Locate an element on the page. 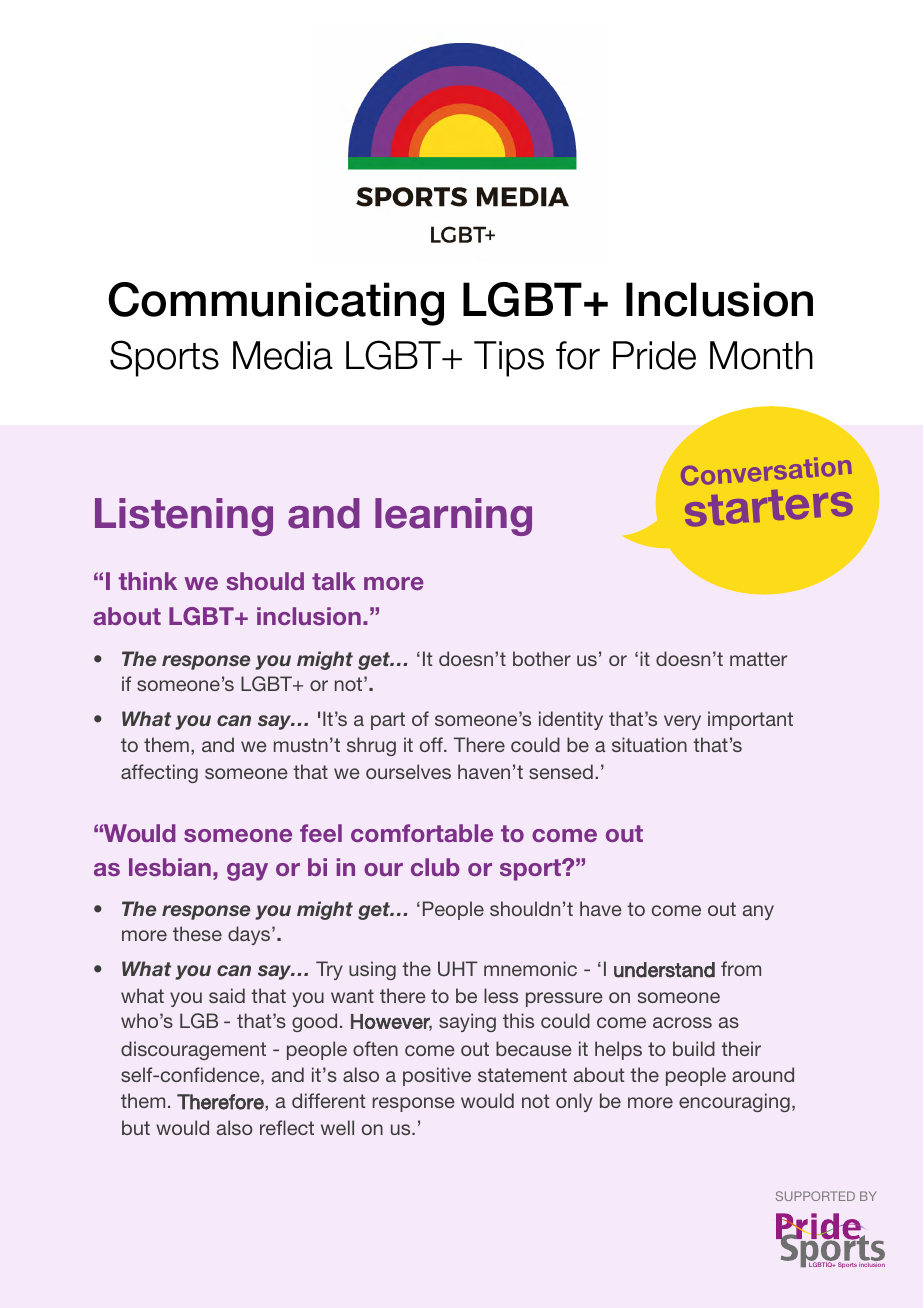 The width and height of the image is (924, 1308). Tips is located at coordinates (509, 359).
